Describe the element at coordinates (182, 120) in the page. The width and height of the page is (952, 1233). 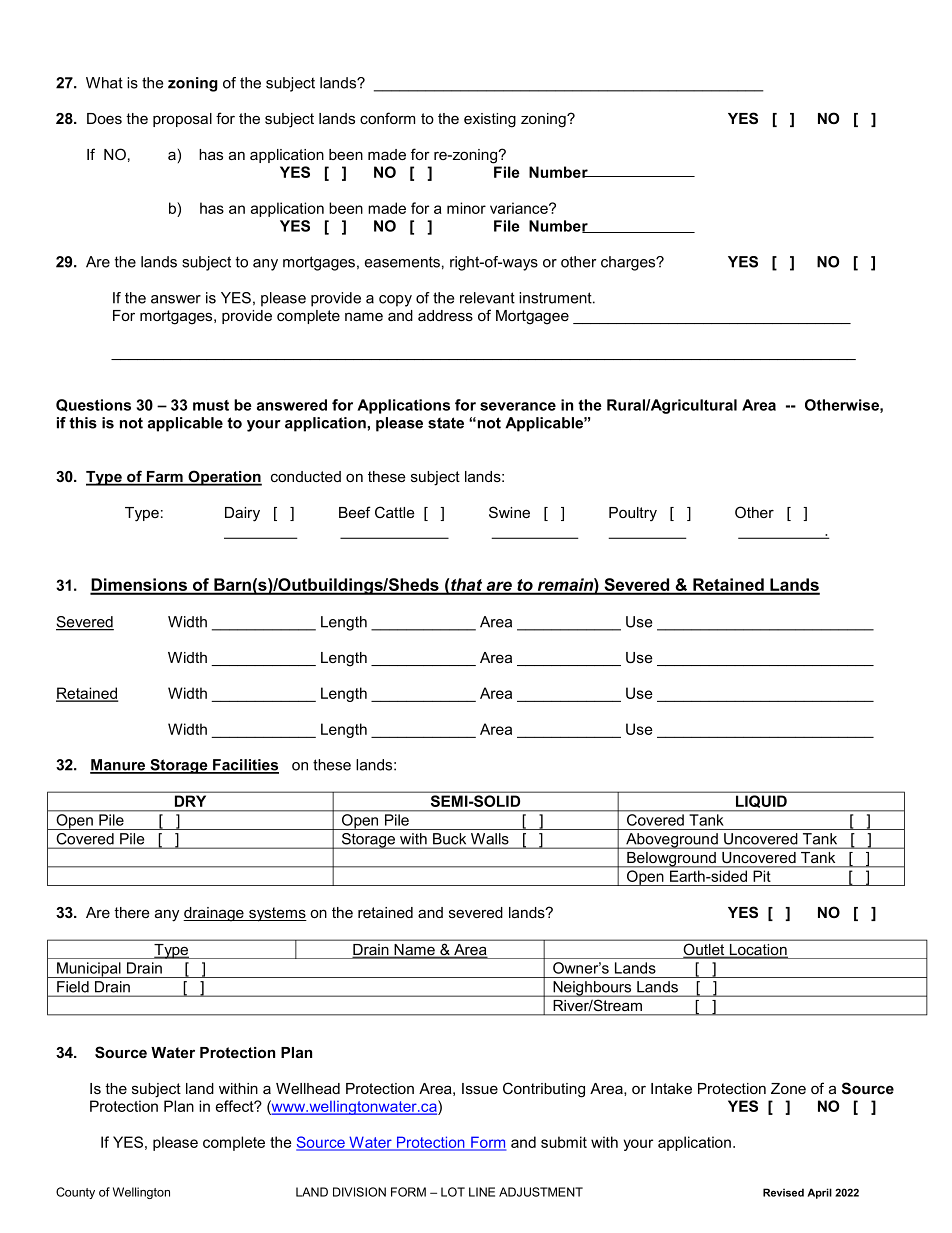
I see `proposal` at that location.
